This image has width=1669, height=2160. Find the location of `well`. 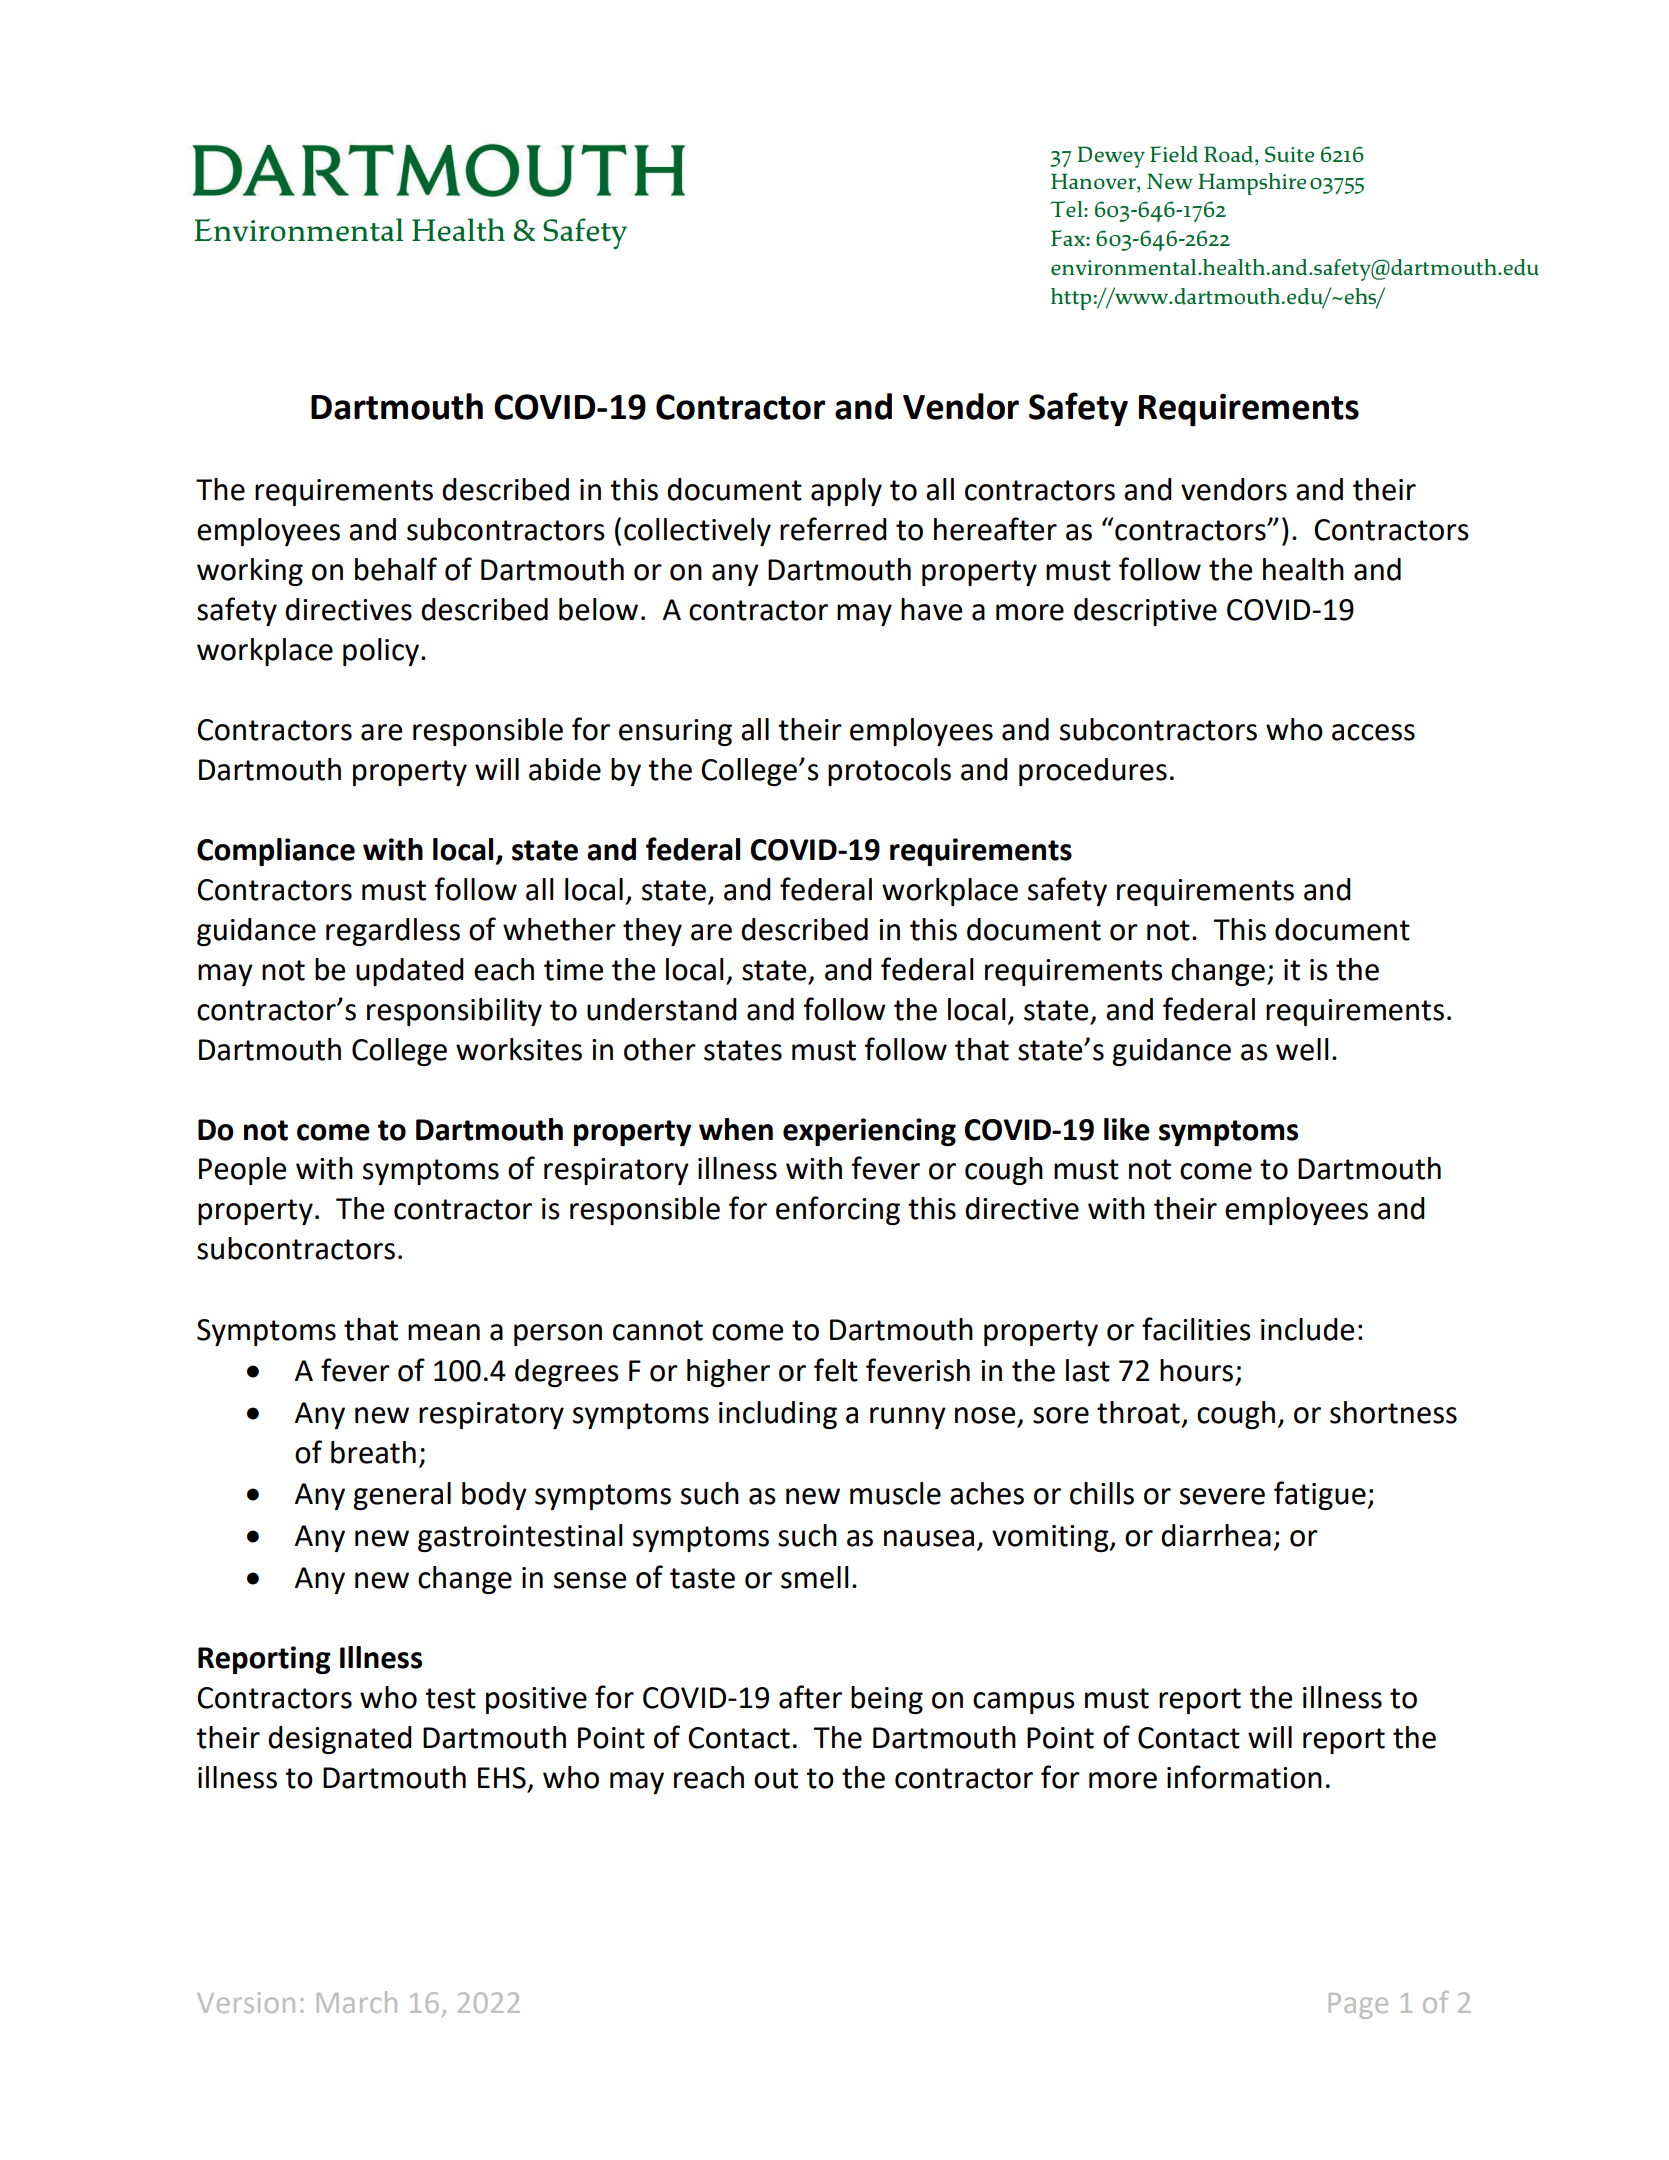

well is located at coordinates (1302, 1049).
